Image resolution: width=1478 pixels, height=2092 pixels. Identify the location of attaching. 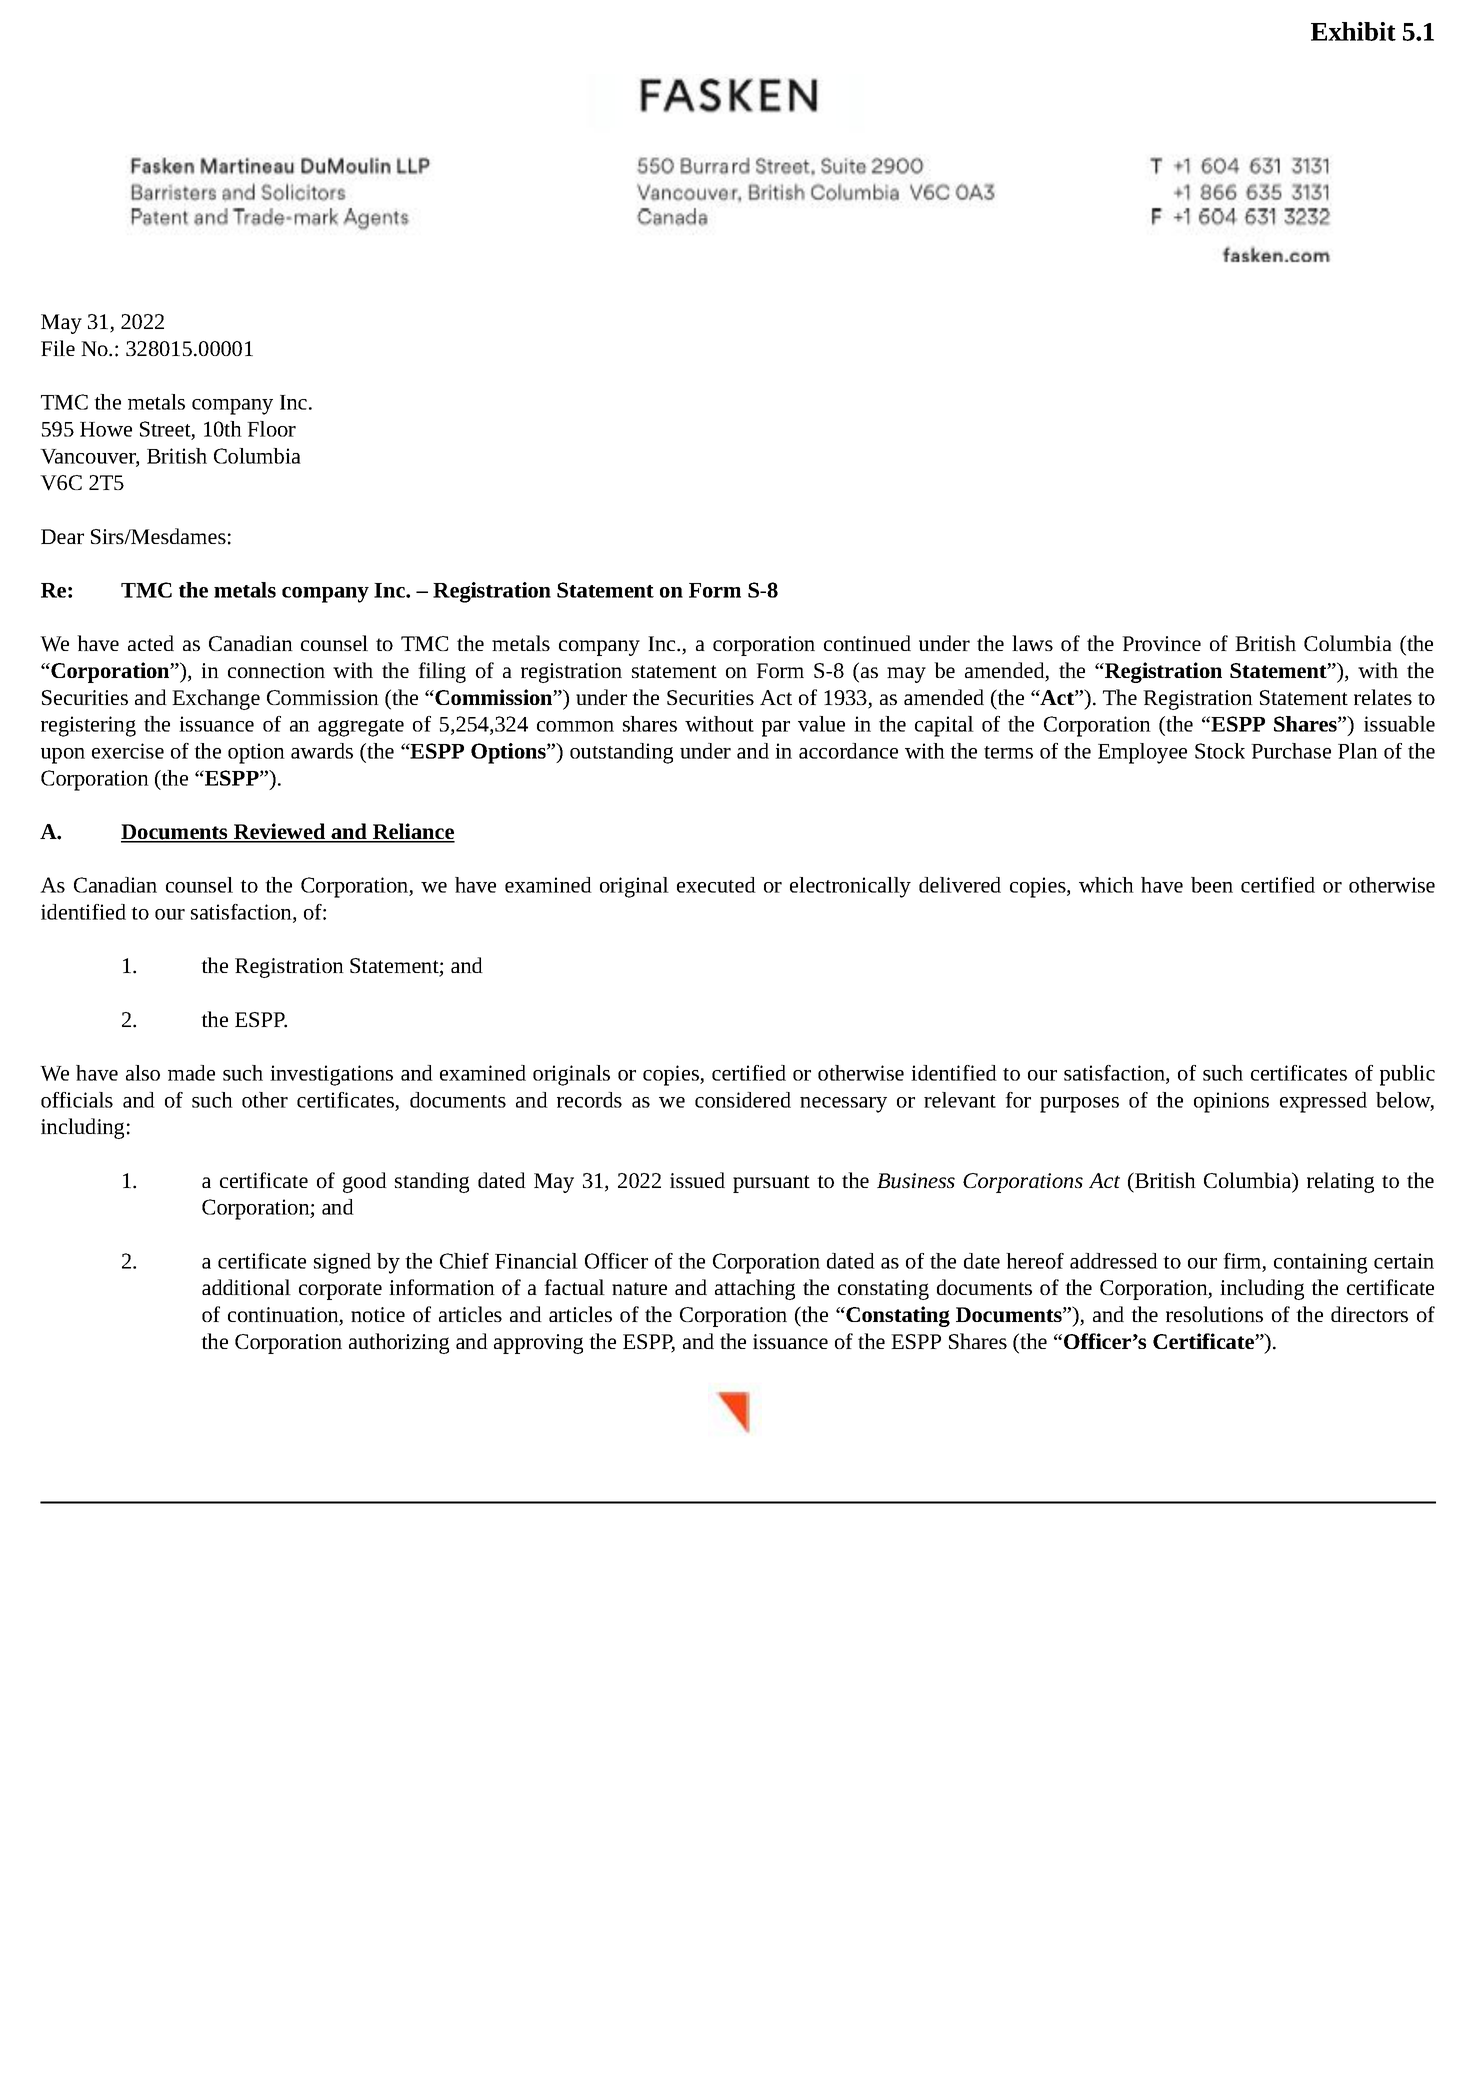
(755, 1289).
